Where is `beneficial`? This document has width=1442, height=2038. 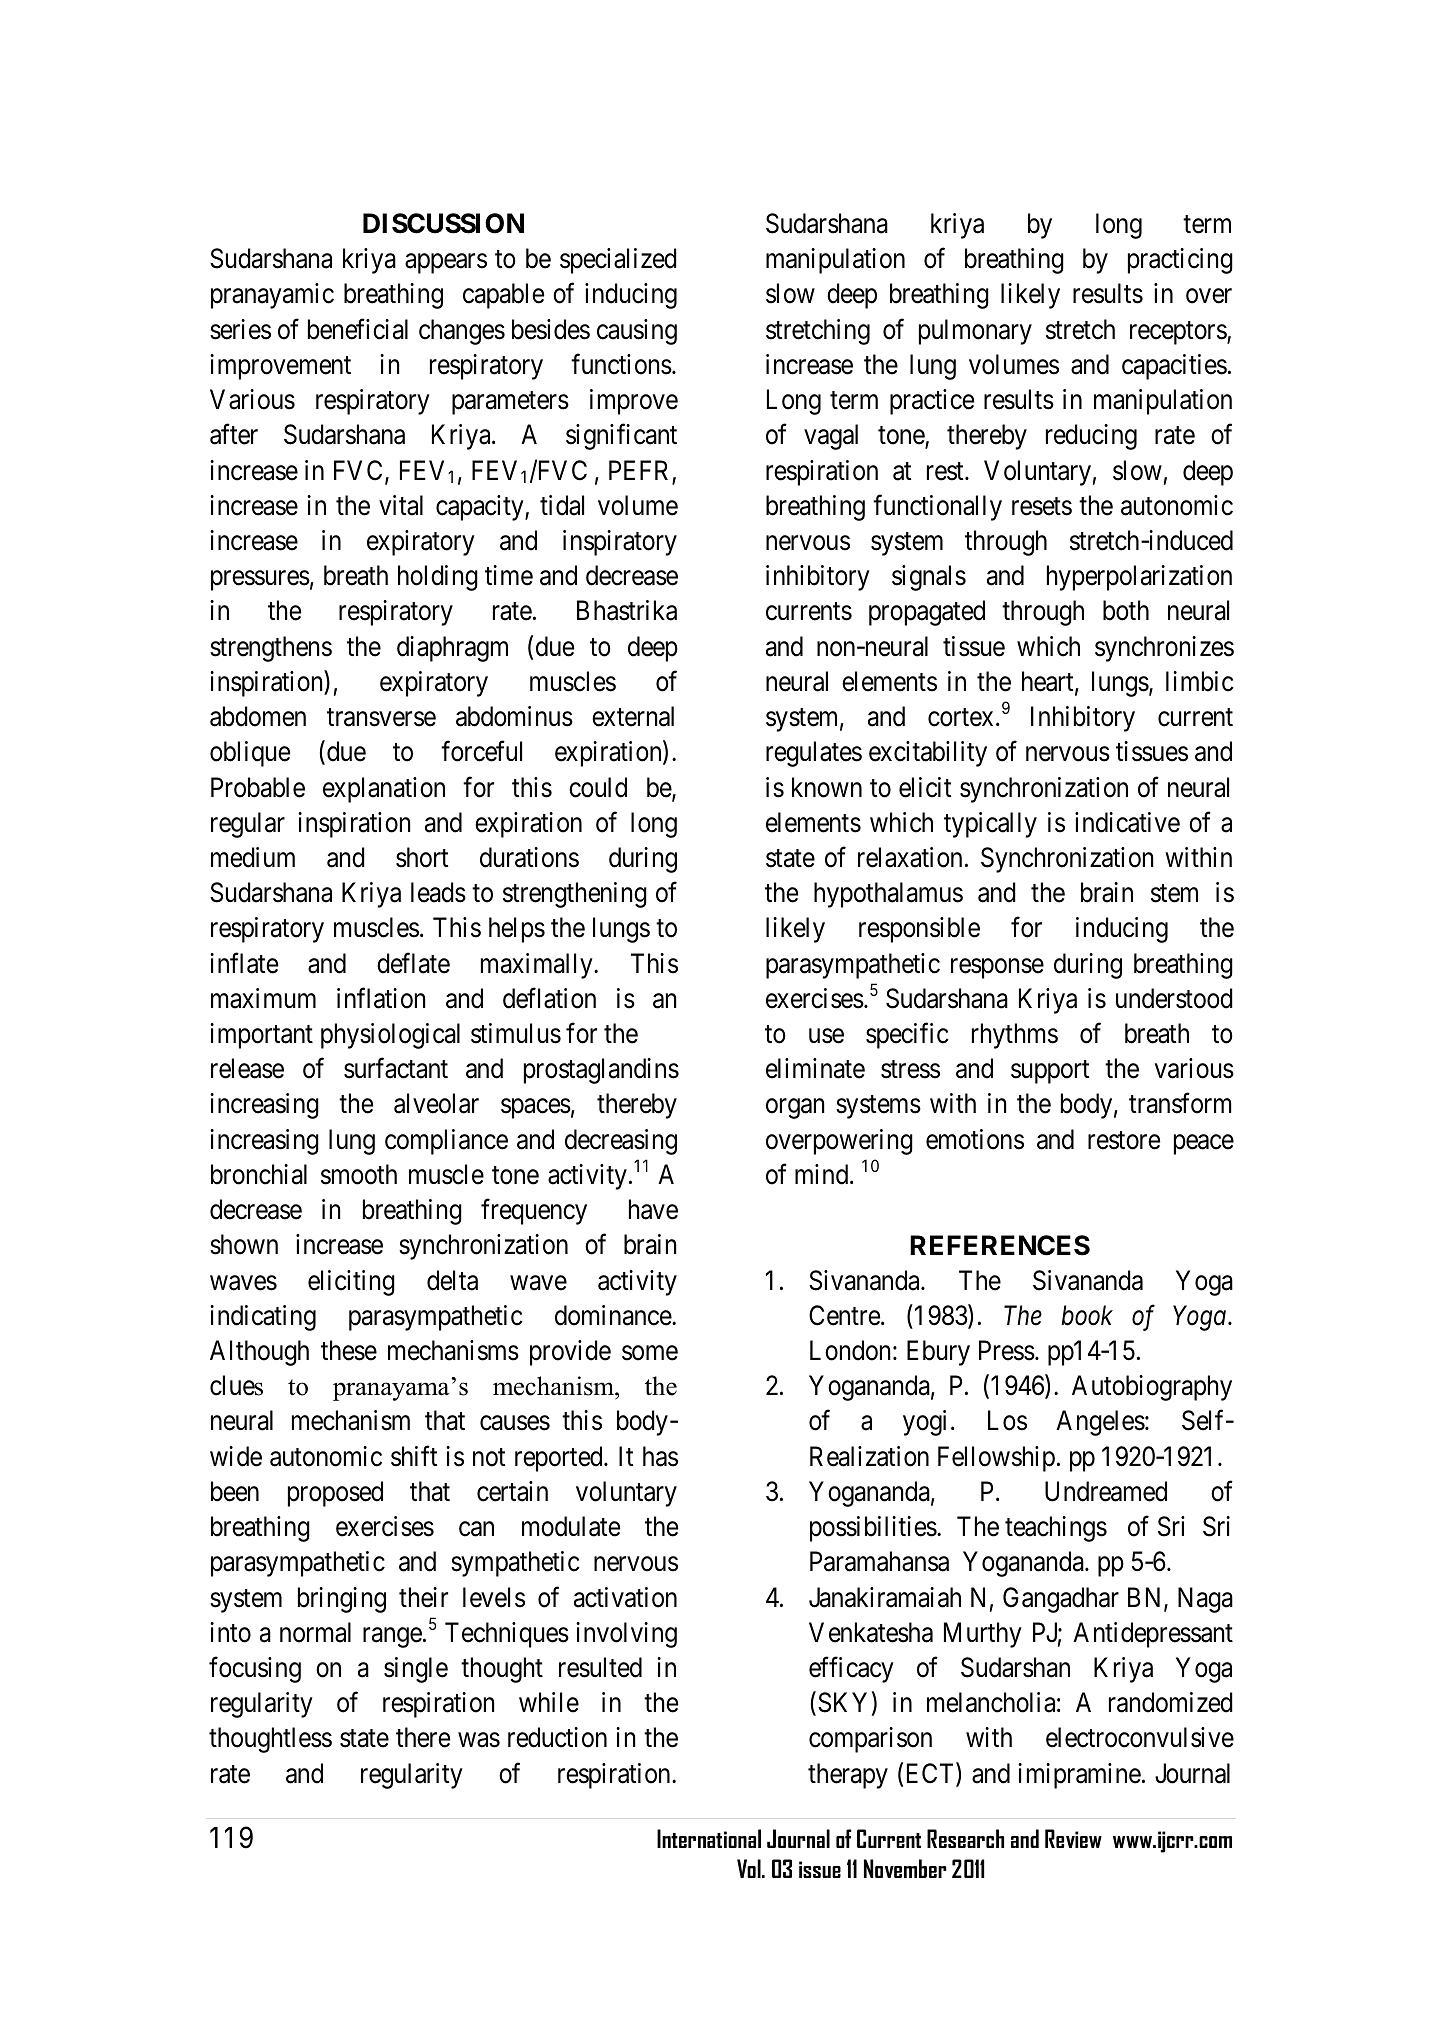
beneficial is located at coordinates (358, 329).
